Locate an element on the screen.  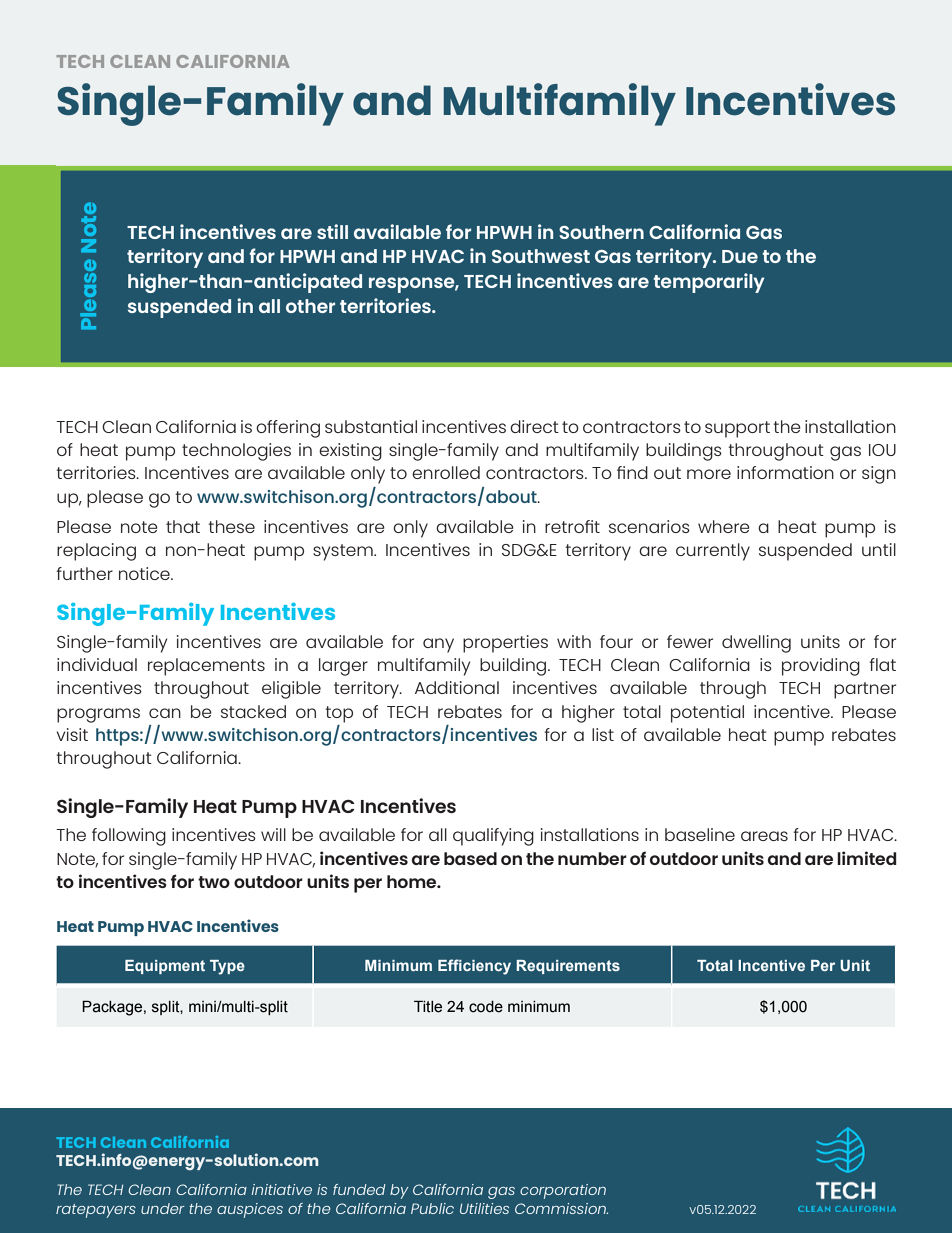
more is located at coordinates (709, 474).
